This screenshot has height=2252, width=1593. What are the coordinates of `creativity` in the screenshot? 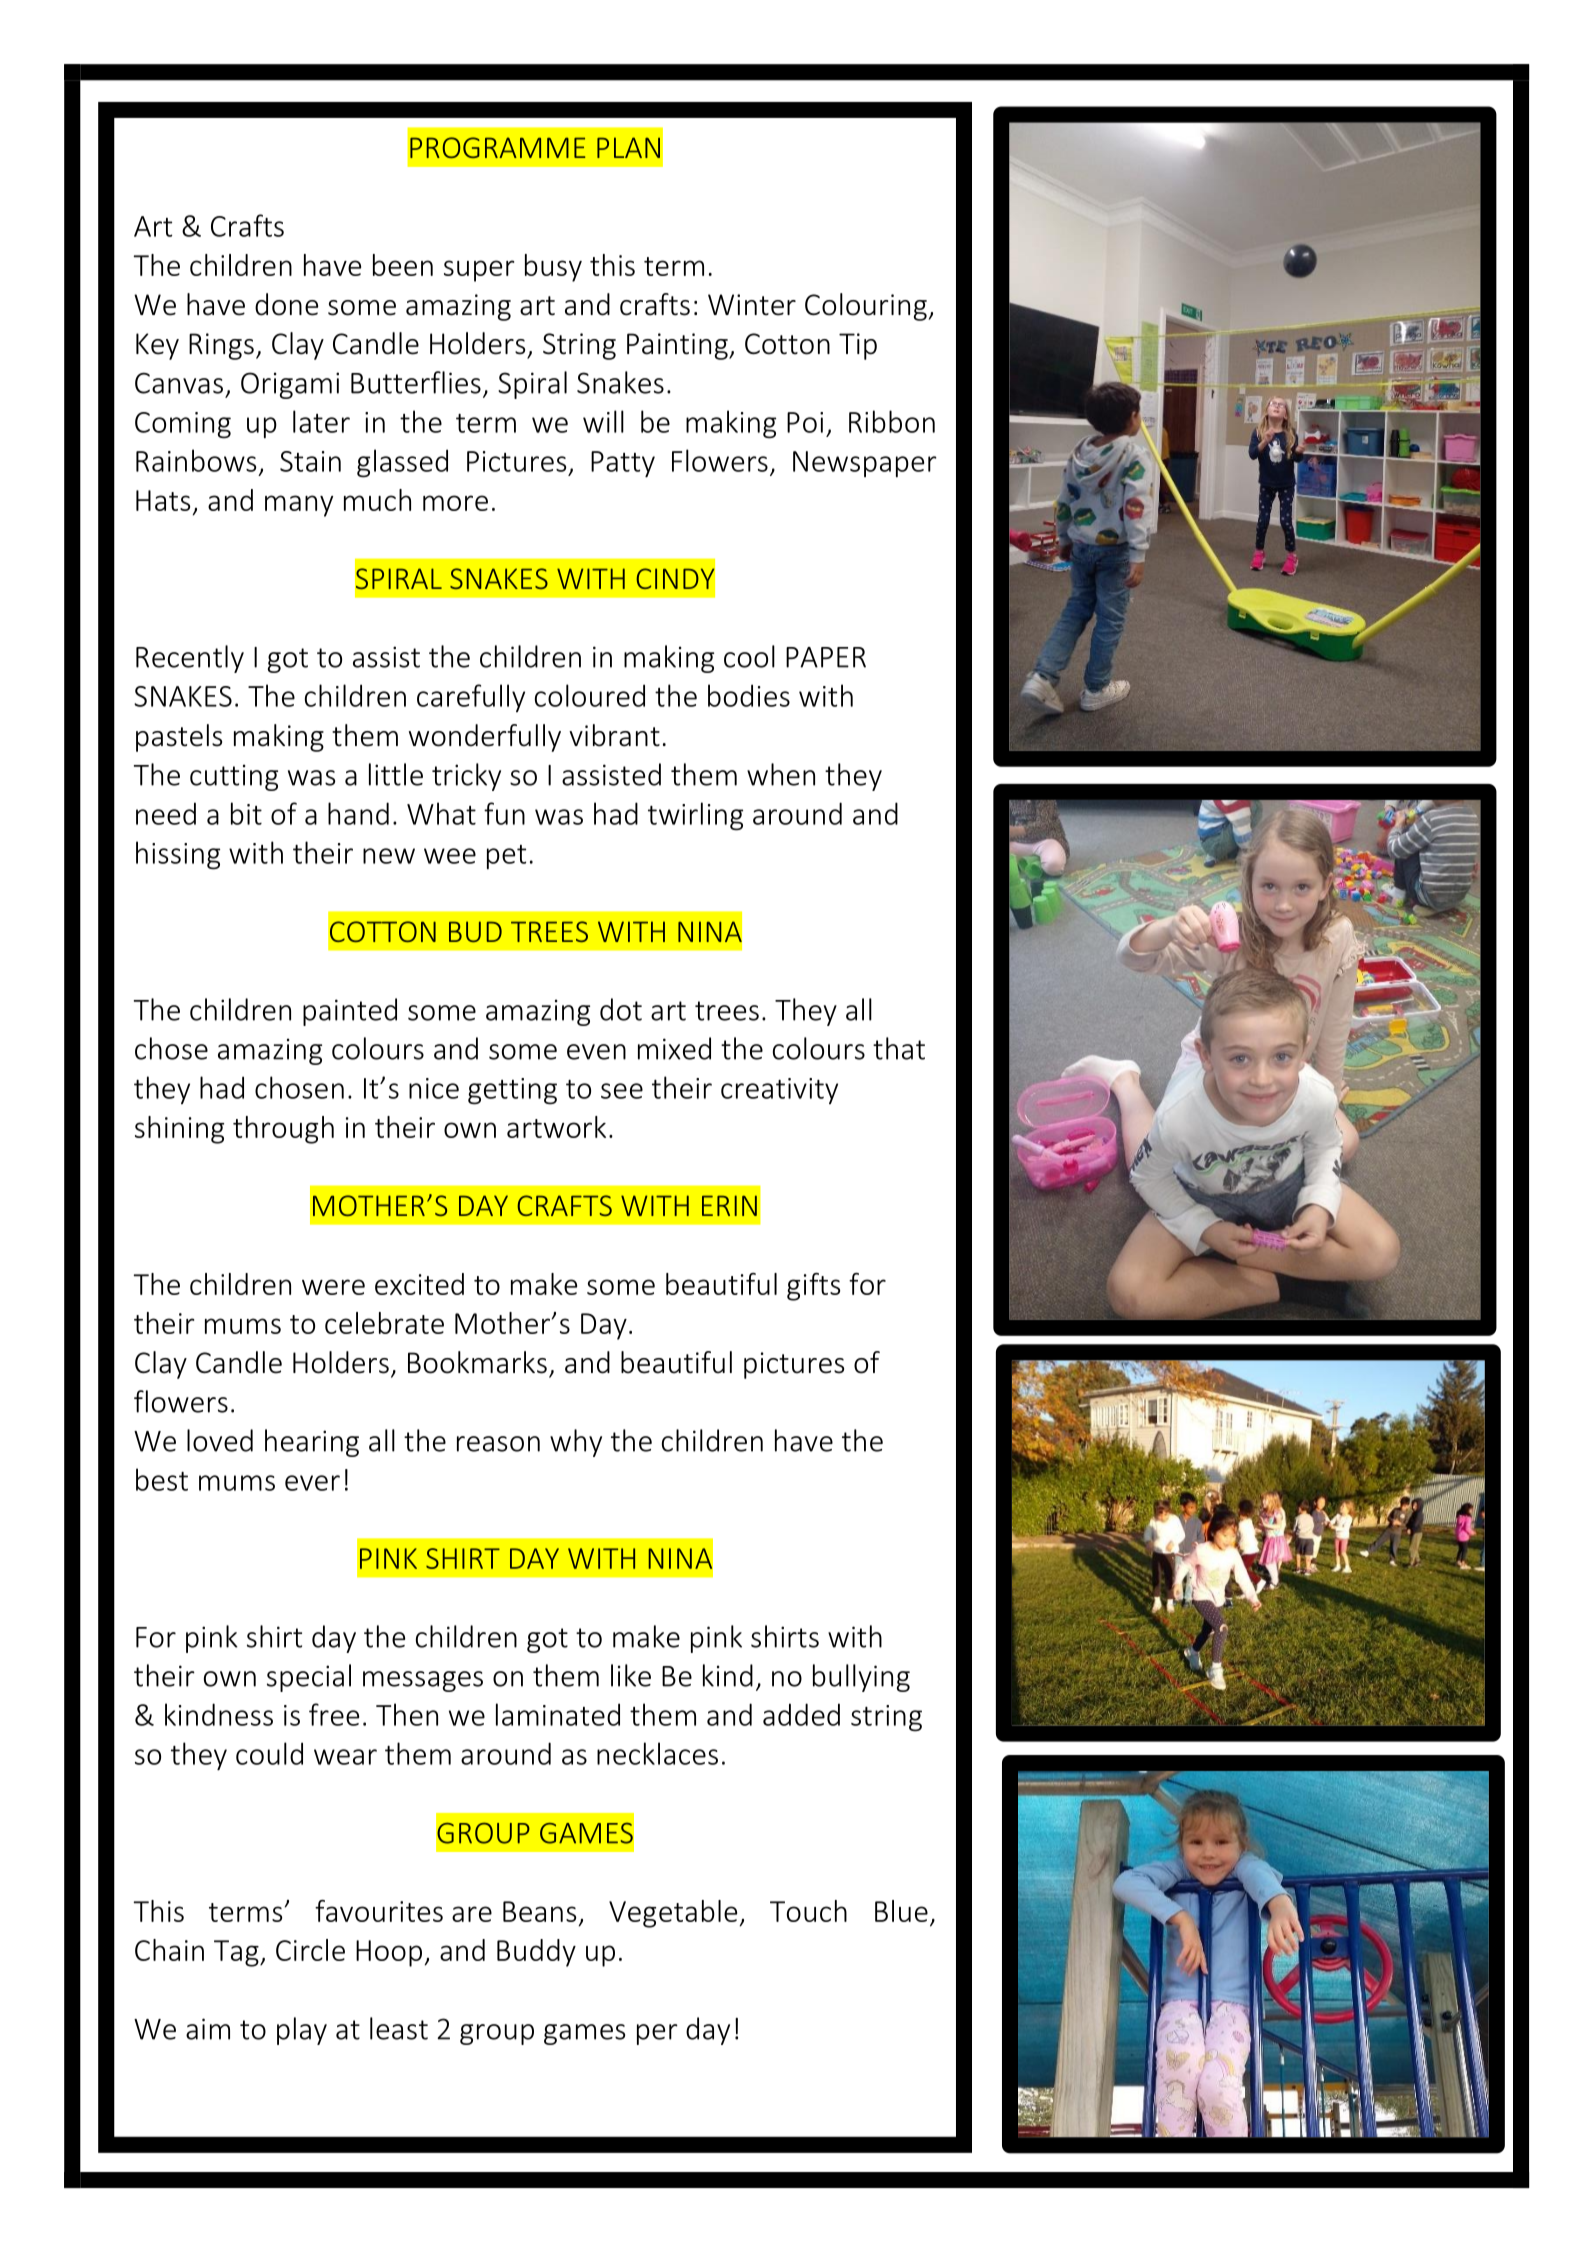 It's located at (779, 1091).
